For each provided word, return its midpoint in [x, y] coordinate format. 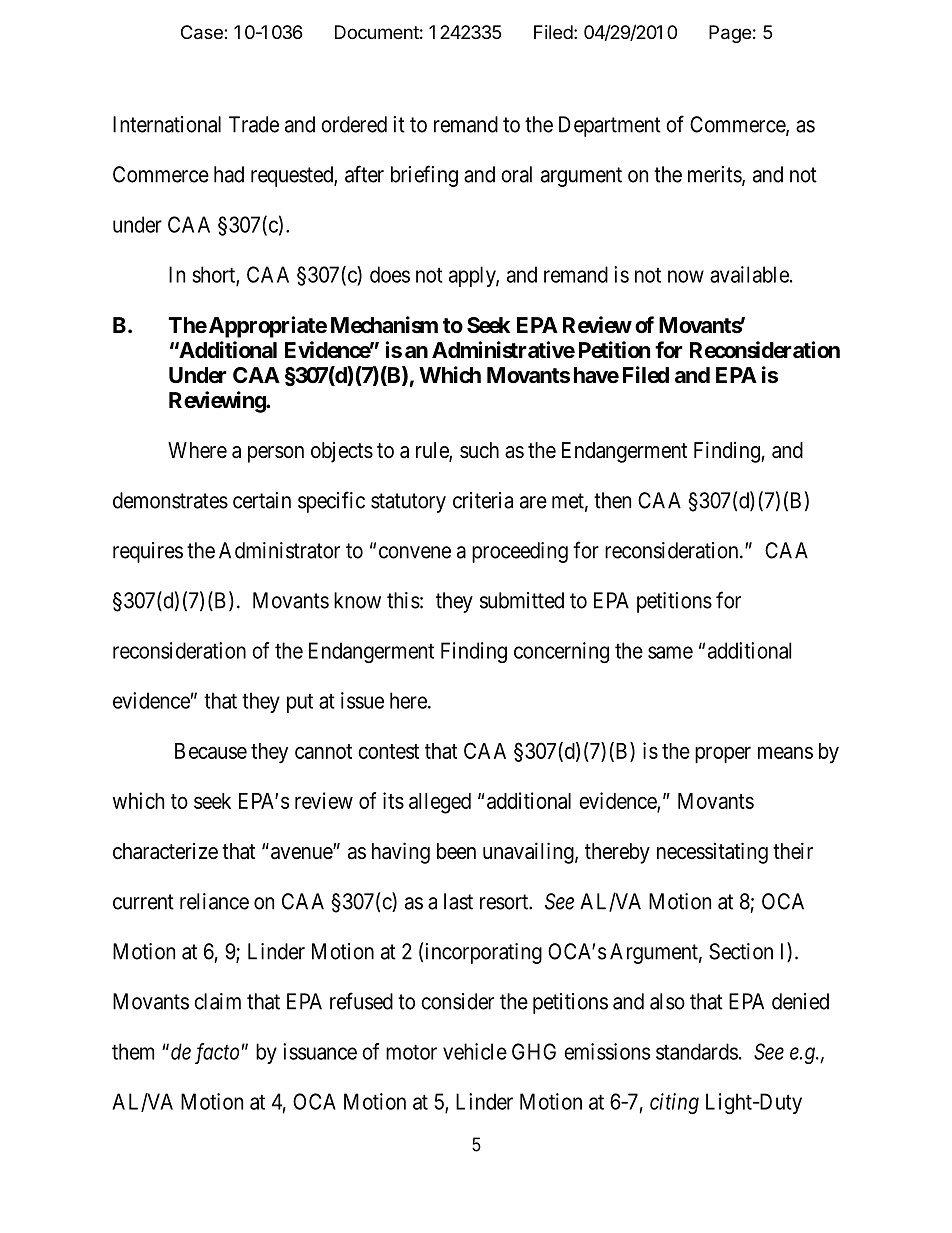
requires [148, 552]
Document [377, 32]
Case [203, 32]
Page [730, 34]
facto [217, 1053]
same [670, 652]
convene [415, 552]
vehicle [475, 1051]
